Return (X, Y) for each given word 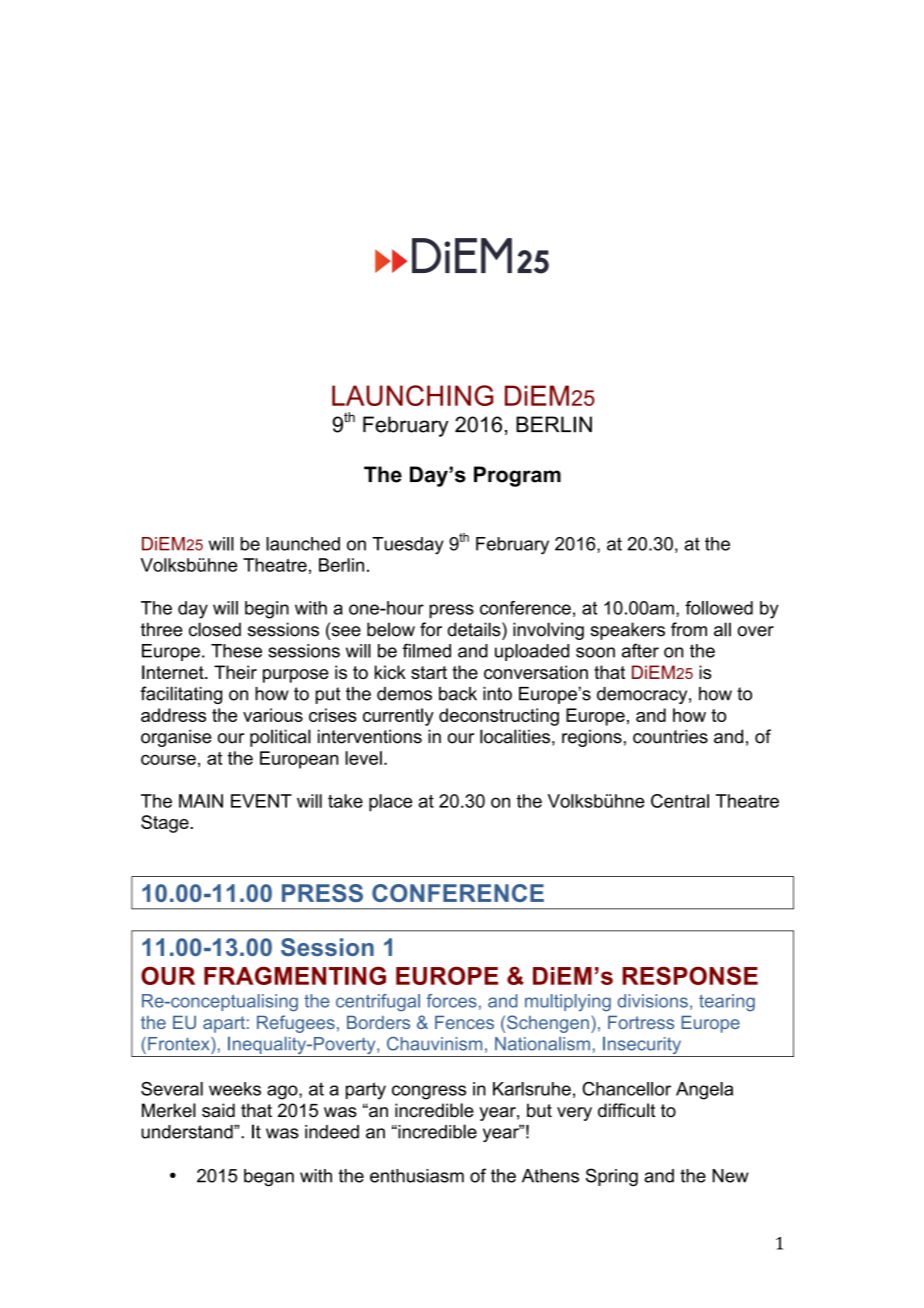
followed (719, 608)
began (269, 1177)
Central (680, 801)
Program (517, 476)
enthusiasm (417, 1176)
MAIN (201, 801)
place (390, 803)
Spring (612, 1177)
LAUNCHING (412, 395)
